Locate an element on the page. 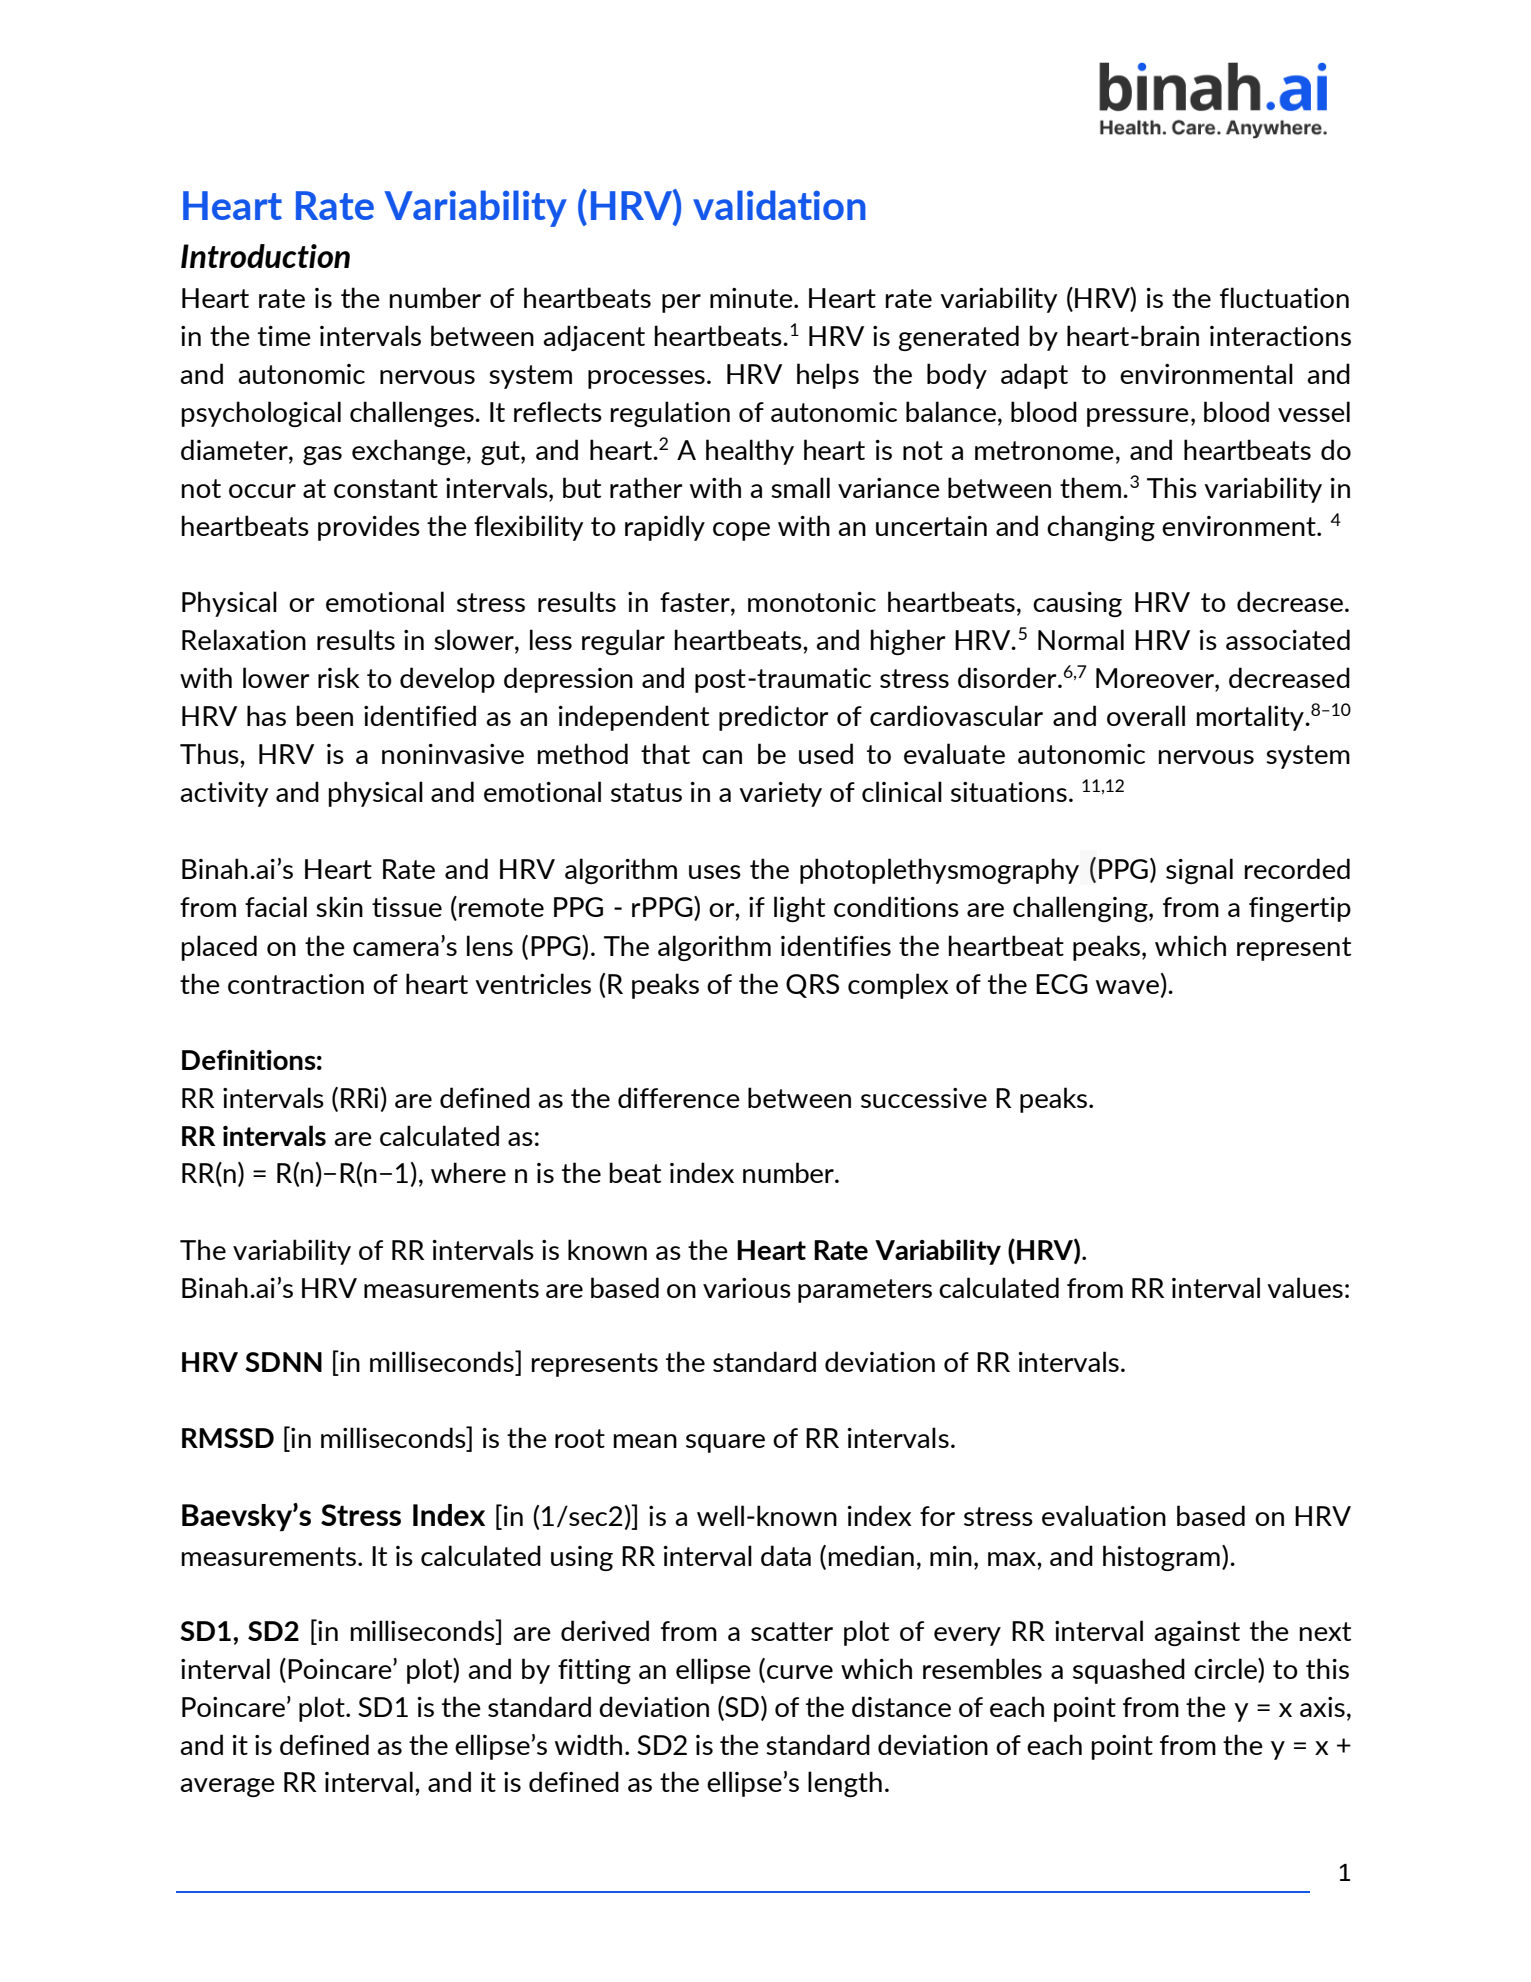  minute is located at coordinates (752, 298).
